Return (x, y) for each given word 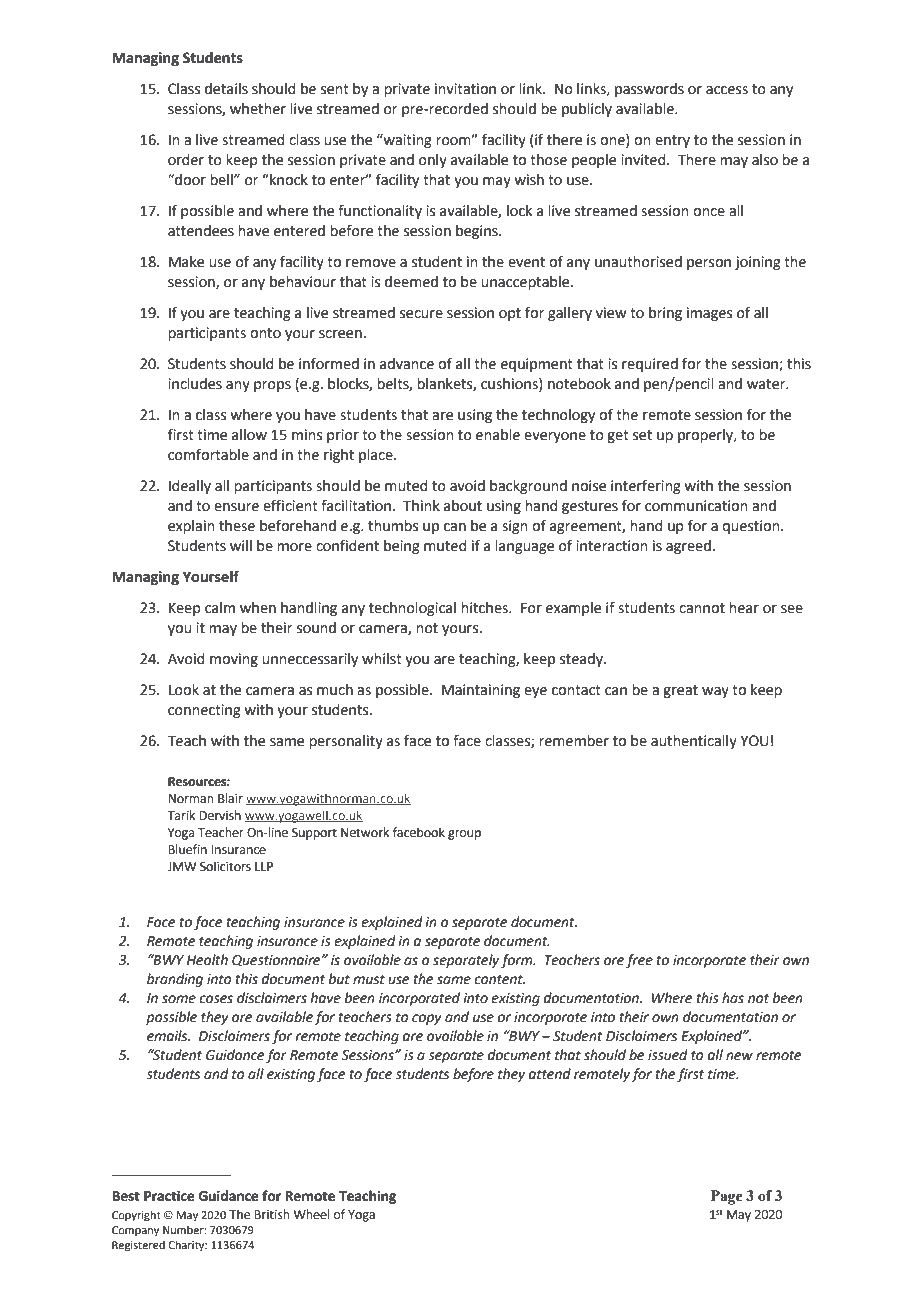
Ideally (190, 487)
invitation (465, 89)
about (463, 506)
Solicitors (225, 866)
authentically (694, 742)
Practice (169, 1196)
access (727, 90)
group (464, 835)
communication (696, 506)
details (226, 89)
